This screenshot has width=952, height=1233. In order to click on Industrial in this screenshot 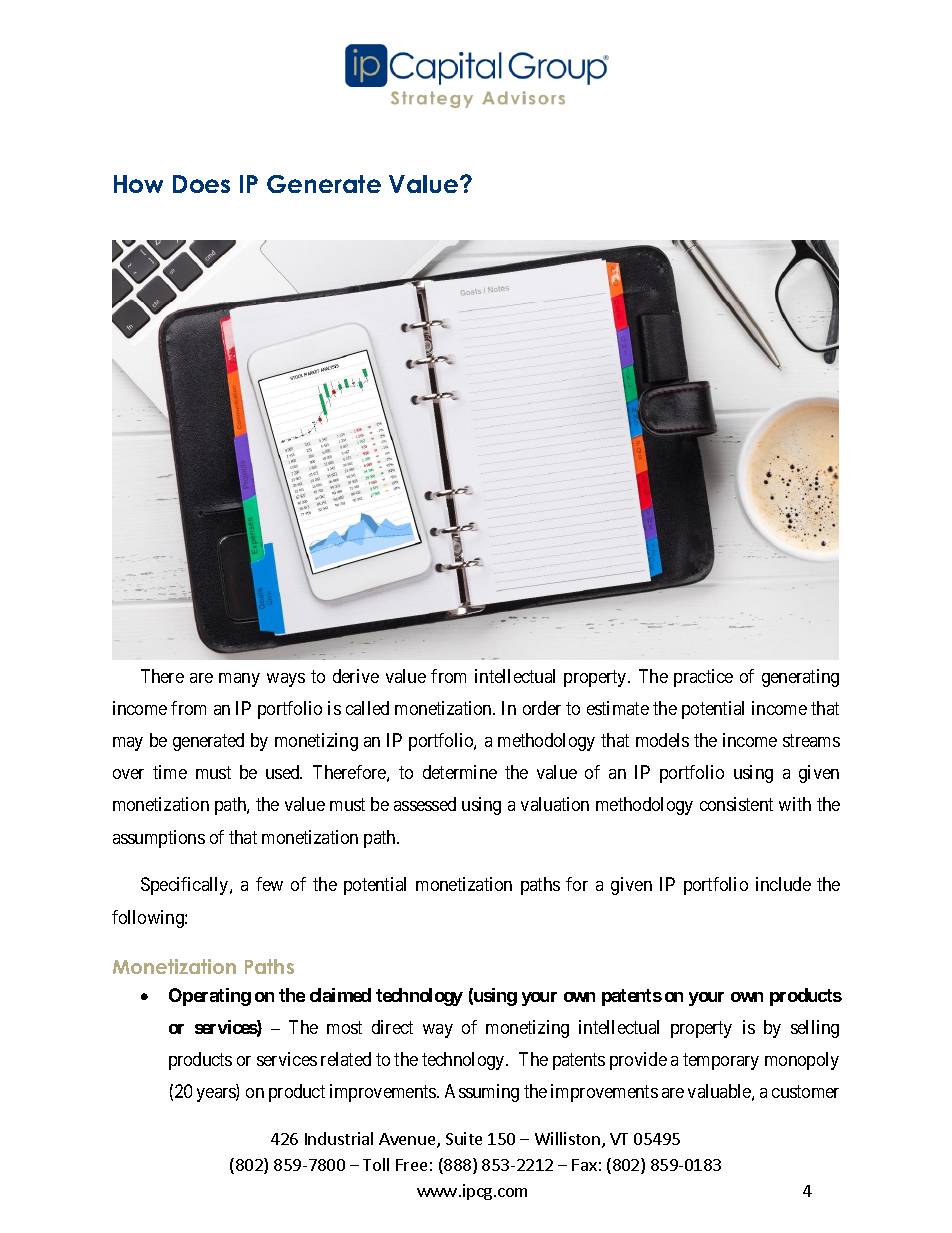, I will do `click(339, 1138)`.
